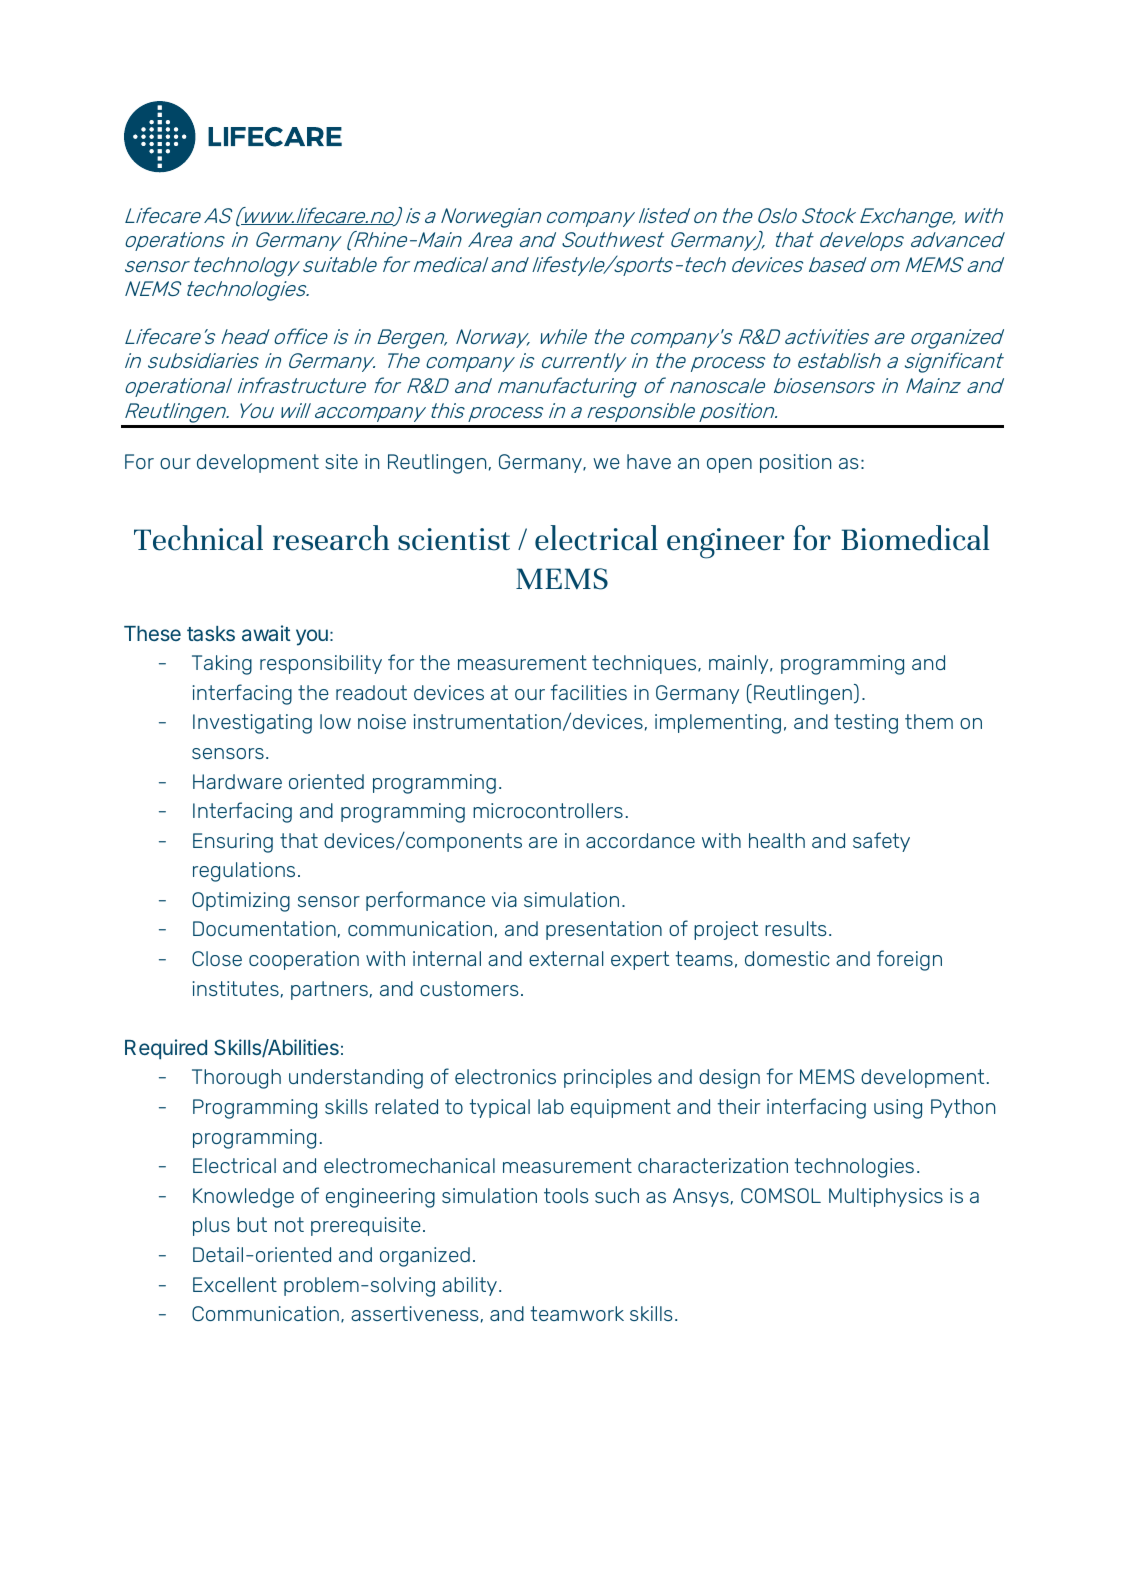 This page has width=1124, height=1591. I want to click on safety, so click(881, 842).
